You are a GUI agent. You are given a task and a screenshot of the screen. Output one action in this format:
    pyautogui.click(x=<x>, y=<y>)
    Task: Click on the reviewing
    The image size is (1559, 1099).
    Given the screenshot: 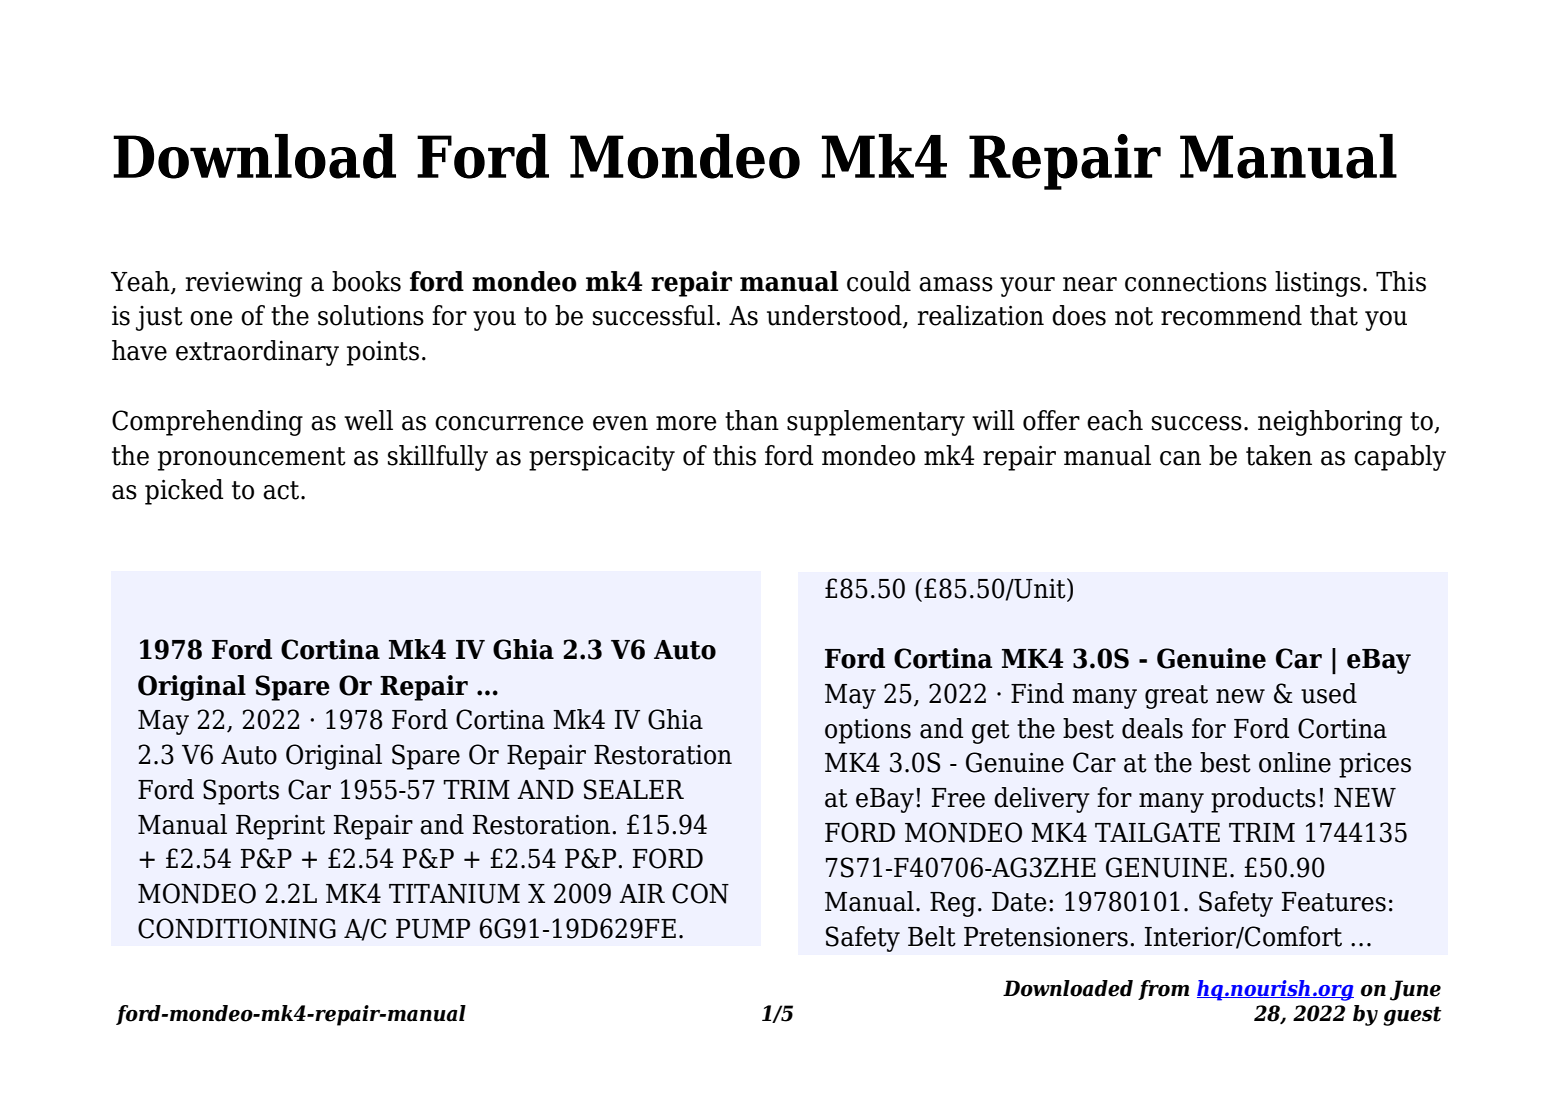 What is the action you would take?
    pyautogui.click(x=244, y=284)
